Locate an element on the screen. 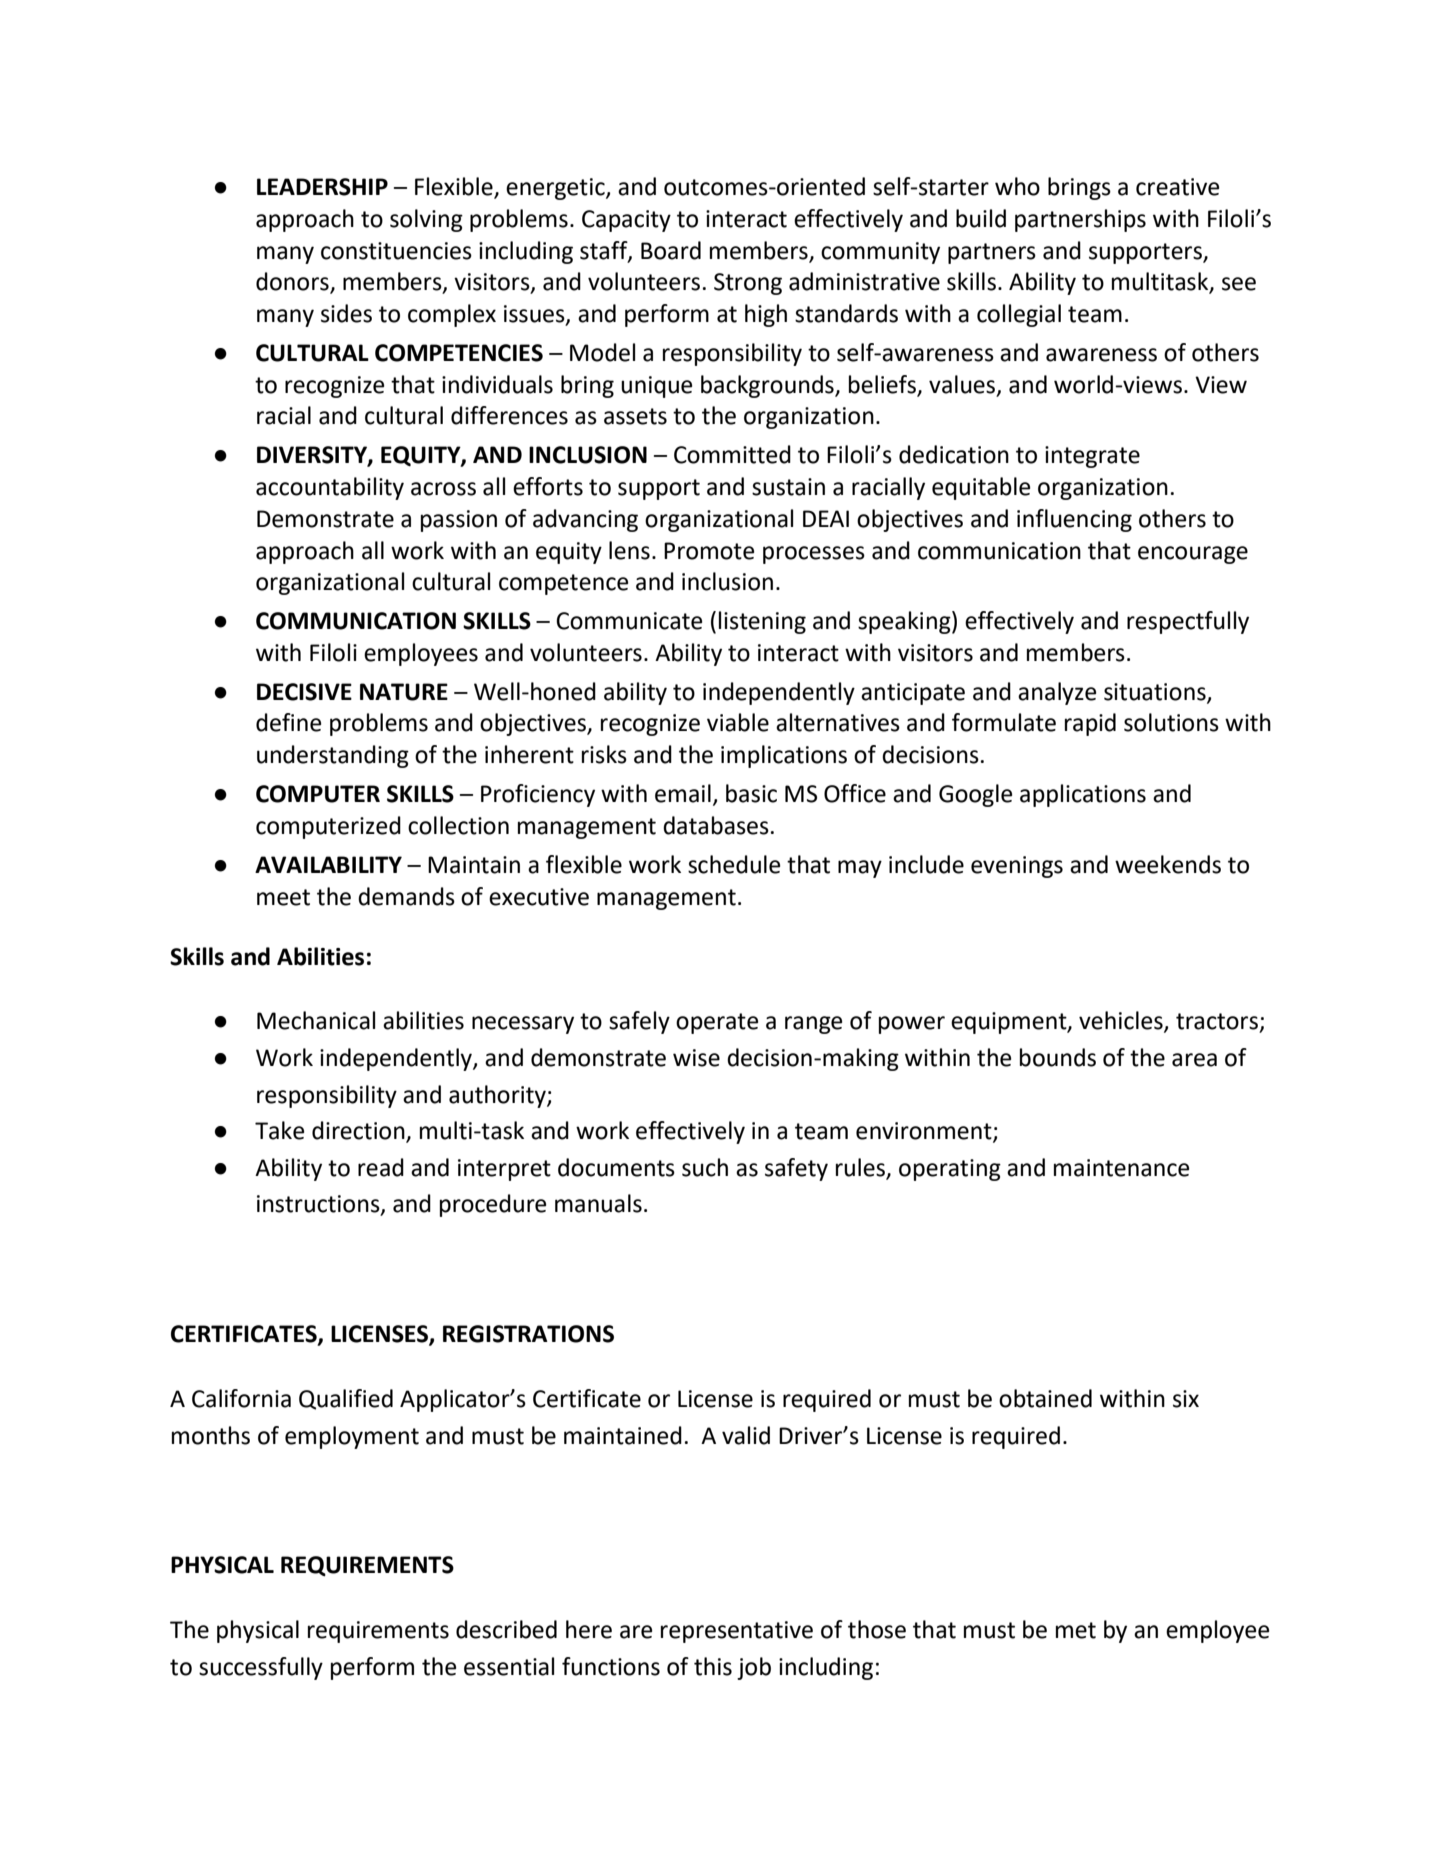 The image size is (1447, 1873). Promote is located at coordinates (709, 551).
